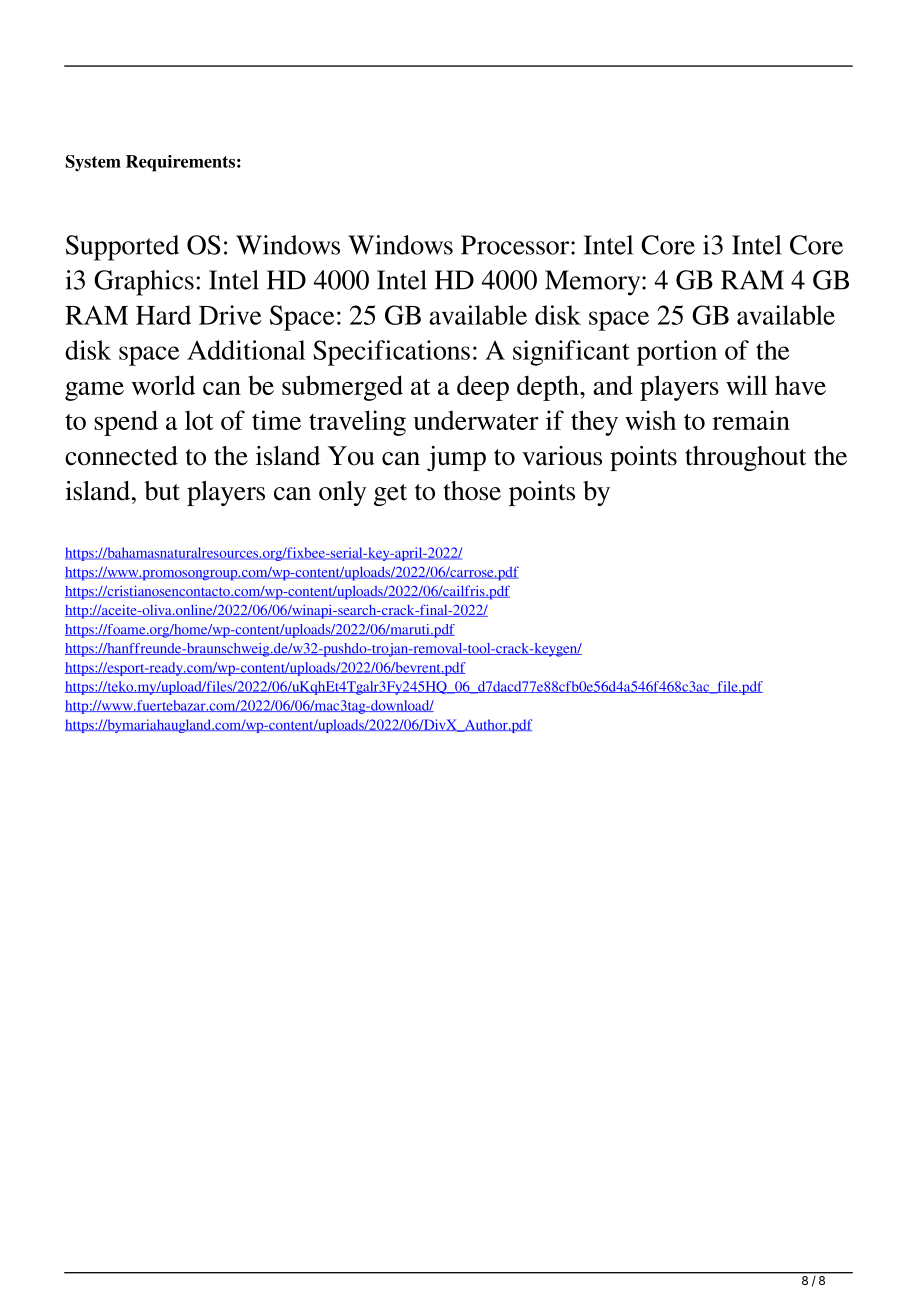 The height and width of the page is (1316, 917). Describe the element at coordinates (483, 388) in the page. I see `deep` at that location.
